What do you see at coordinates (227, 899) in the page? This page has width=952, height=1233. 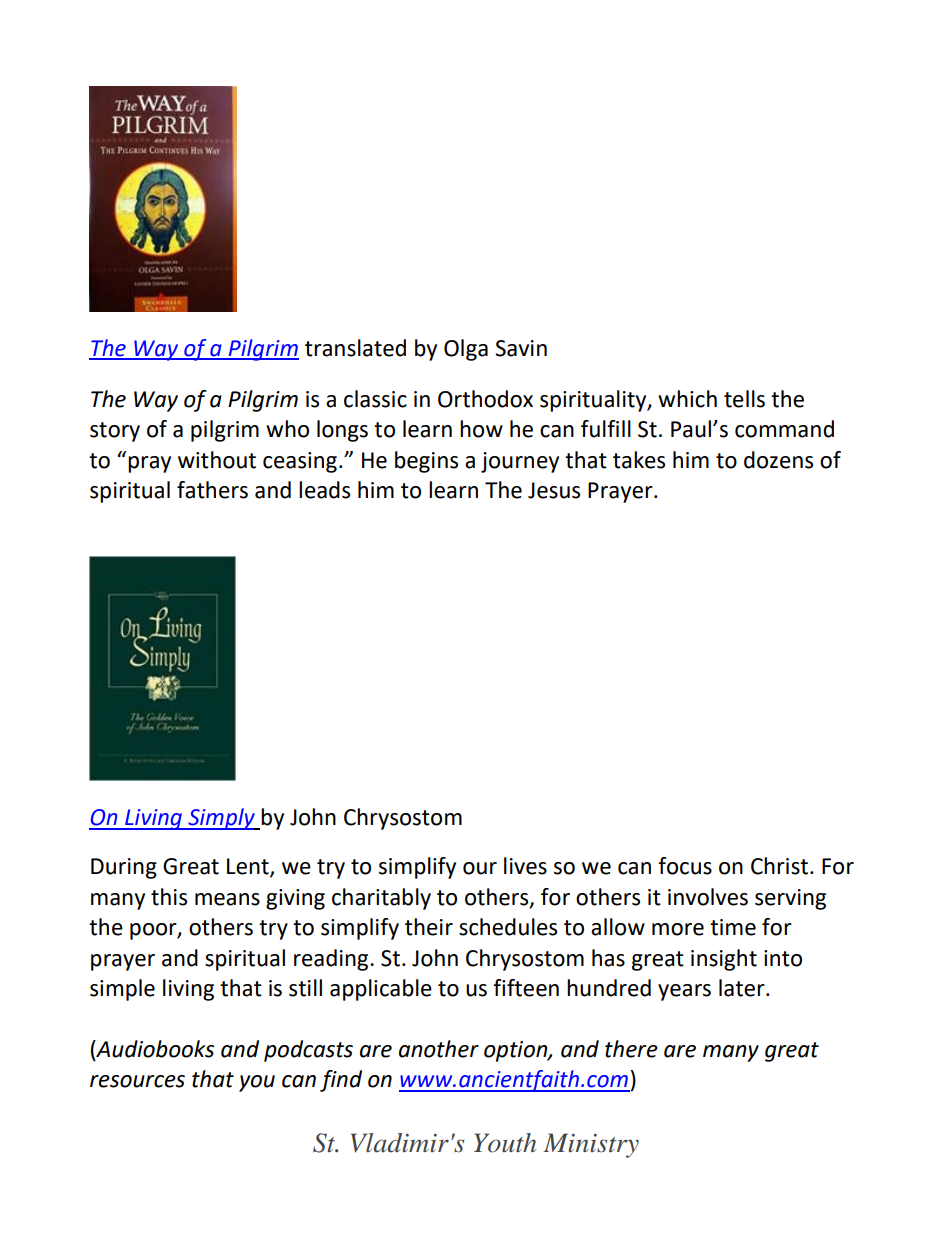 I see `means` at bounding box center [227, 899].
